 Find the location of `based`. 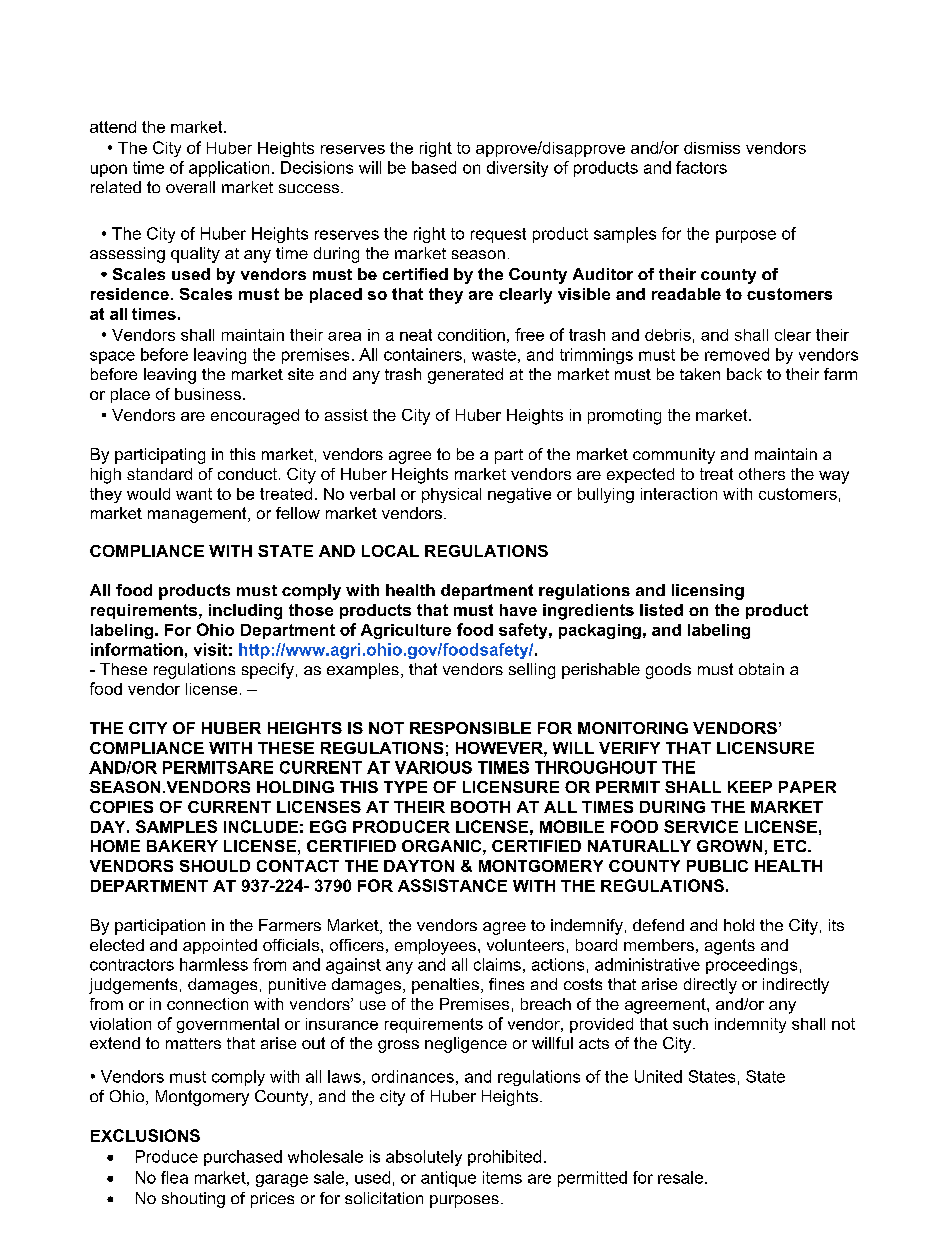

based is located at coordinates (434, 167).
